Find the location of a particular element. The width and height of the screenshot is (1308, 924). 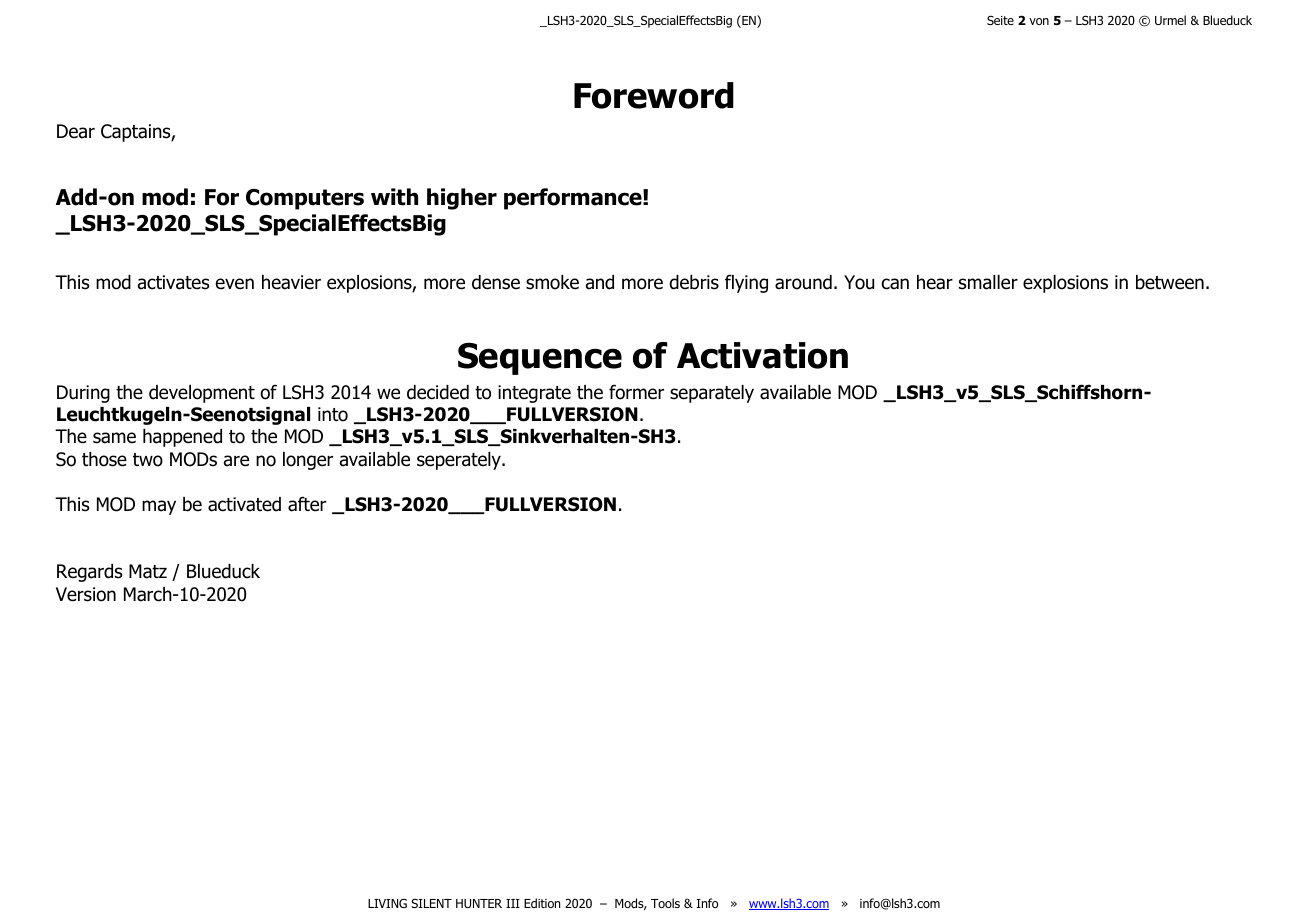

even is located at coordinates (235, 284).
